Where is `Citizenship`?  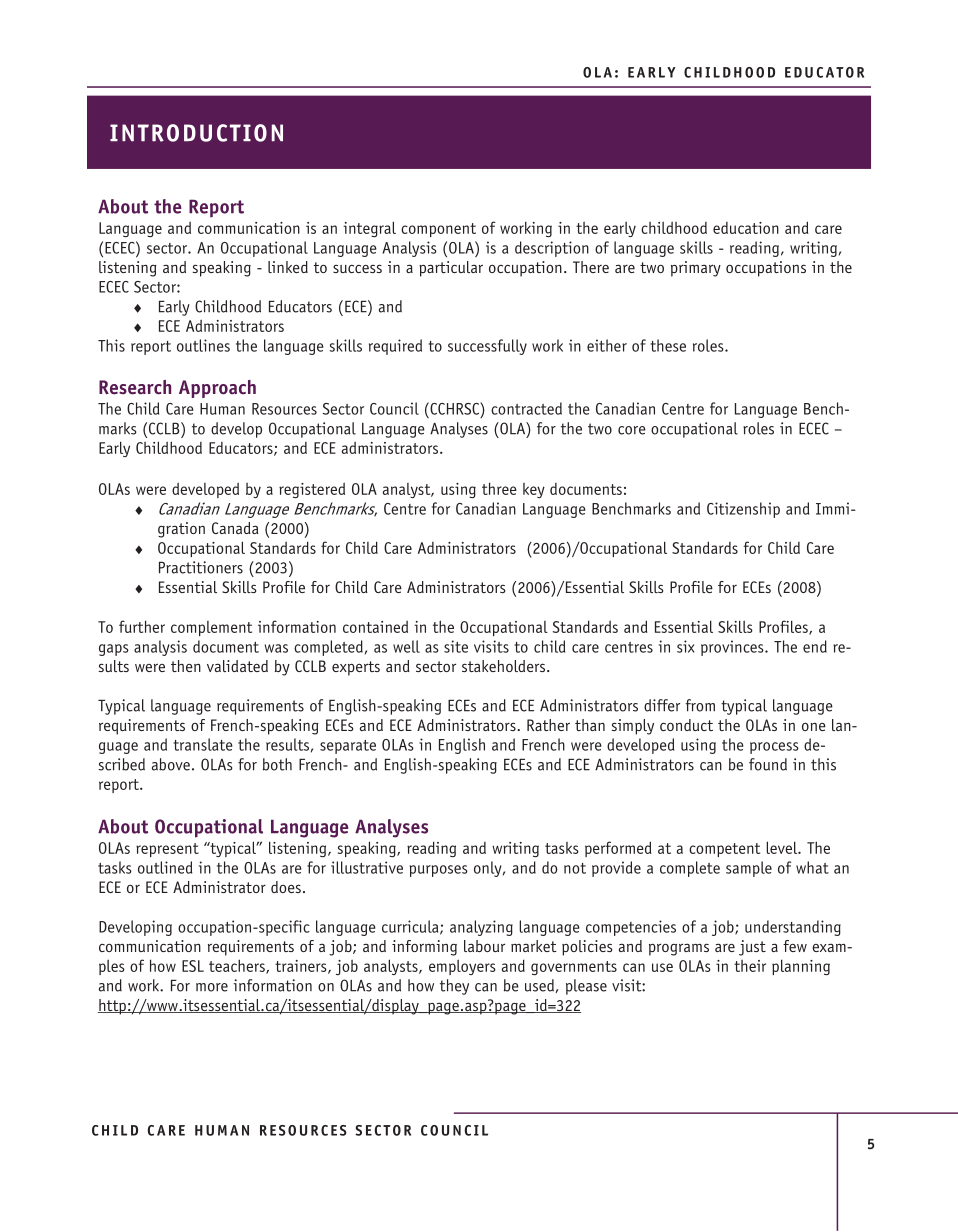
Citizenship is located at coordinates (743, 510).
